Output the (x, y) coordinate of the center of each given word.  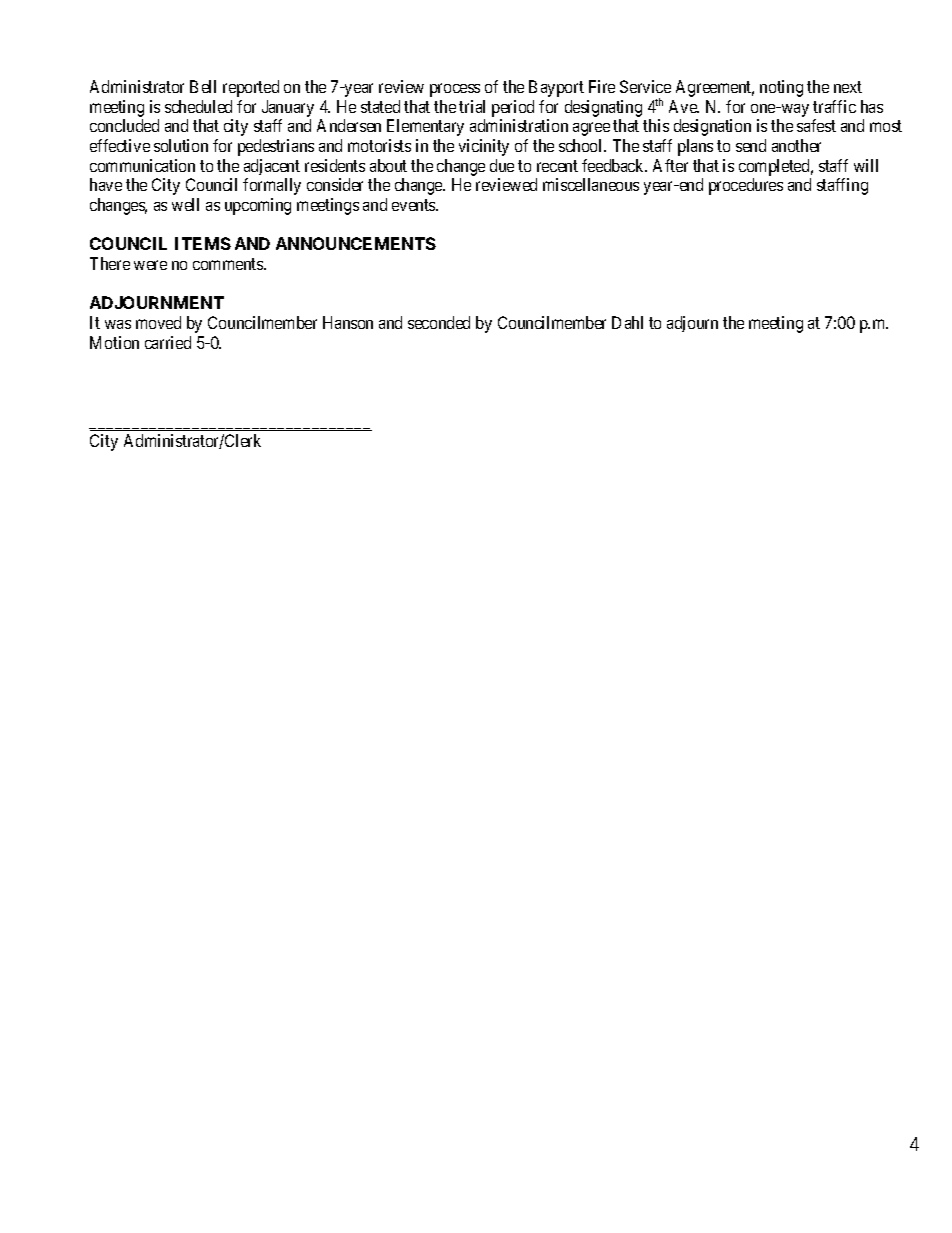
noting (781, 88)
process (455, 90)
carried (168, 342)
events (414, 205)
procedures (746, 186)
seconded (439, 322)
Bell (203, 86)
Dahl (627, 322)
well (185, 204)
